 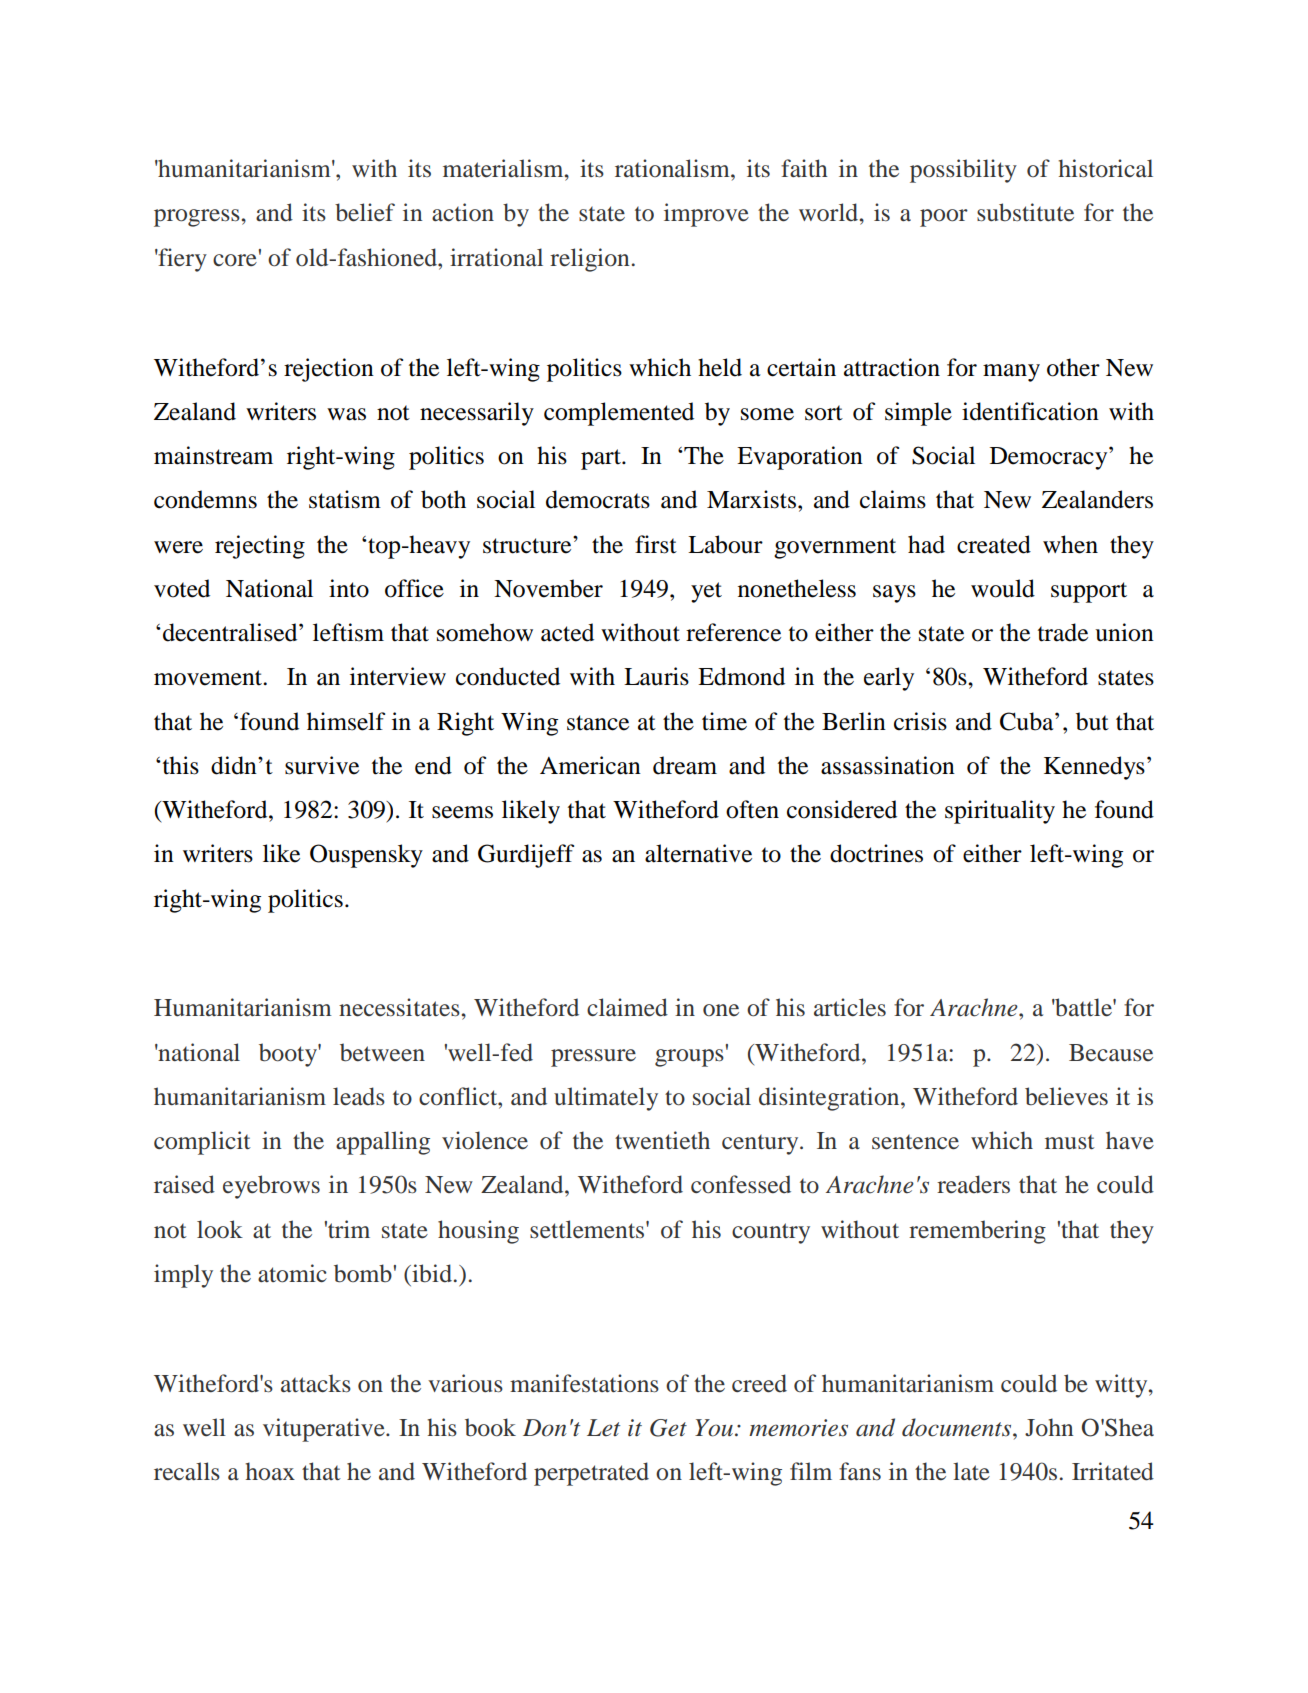 I want to click on substitute, so click(x=1025, y=212).
